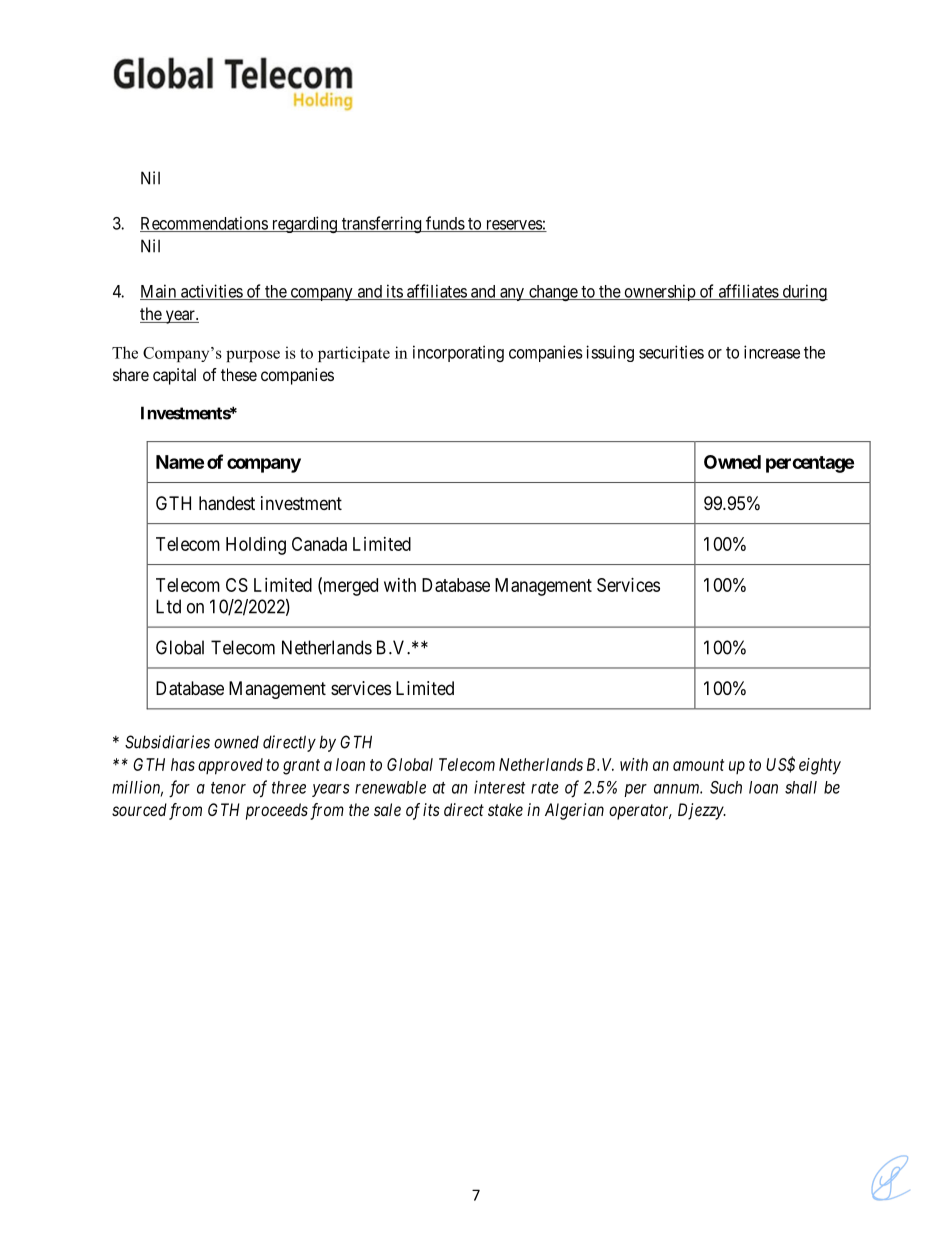  What do you see at coordinates (500, 787) in the document?
I see `interest` at bounding box center [500, 787].
